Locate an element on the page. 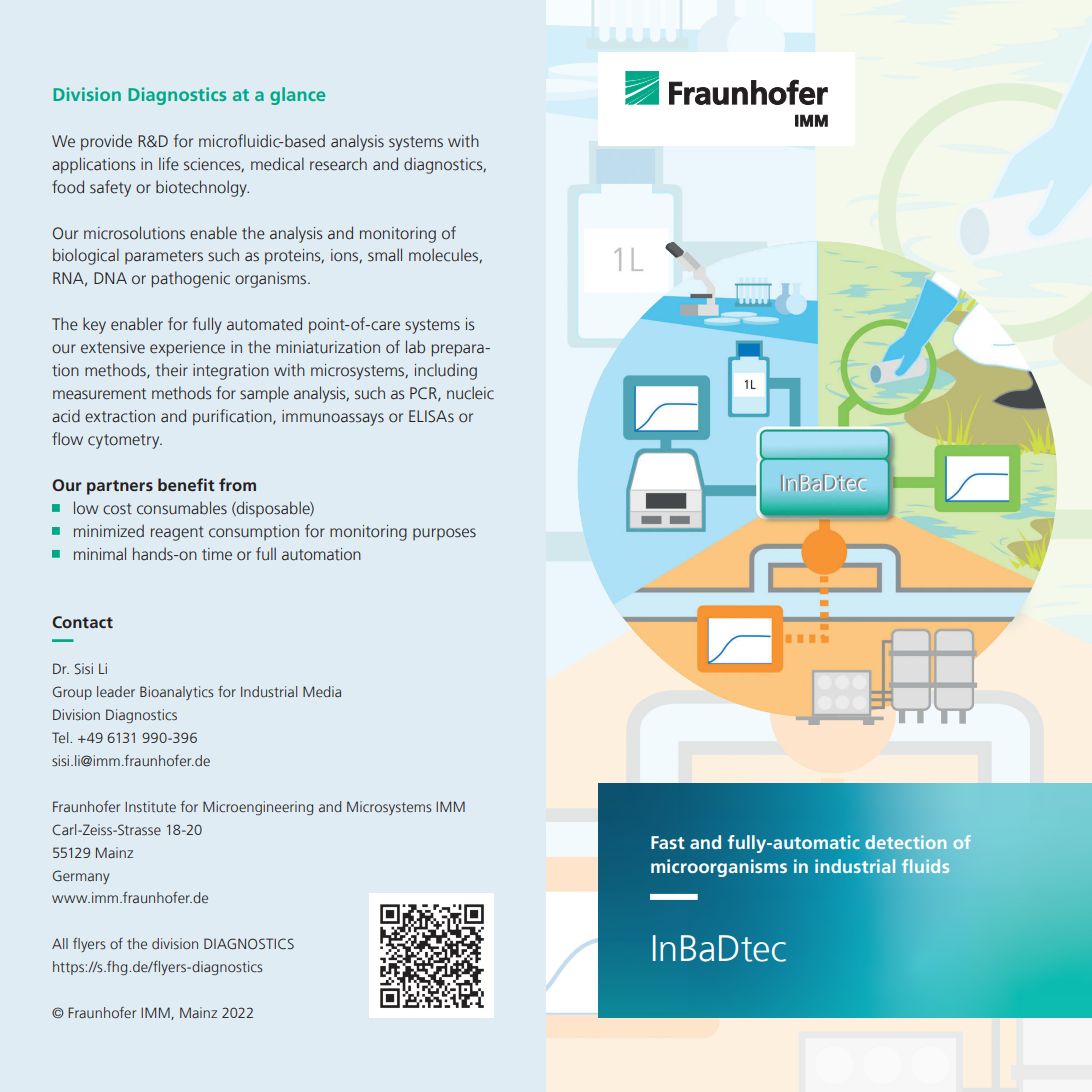 This page has height=1092, width=1092. nucleic is located at coordinates (470, 393).
